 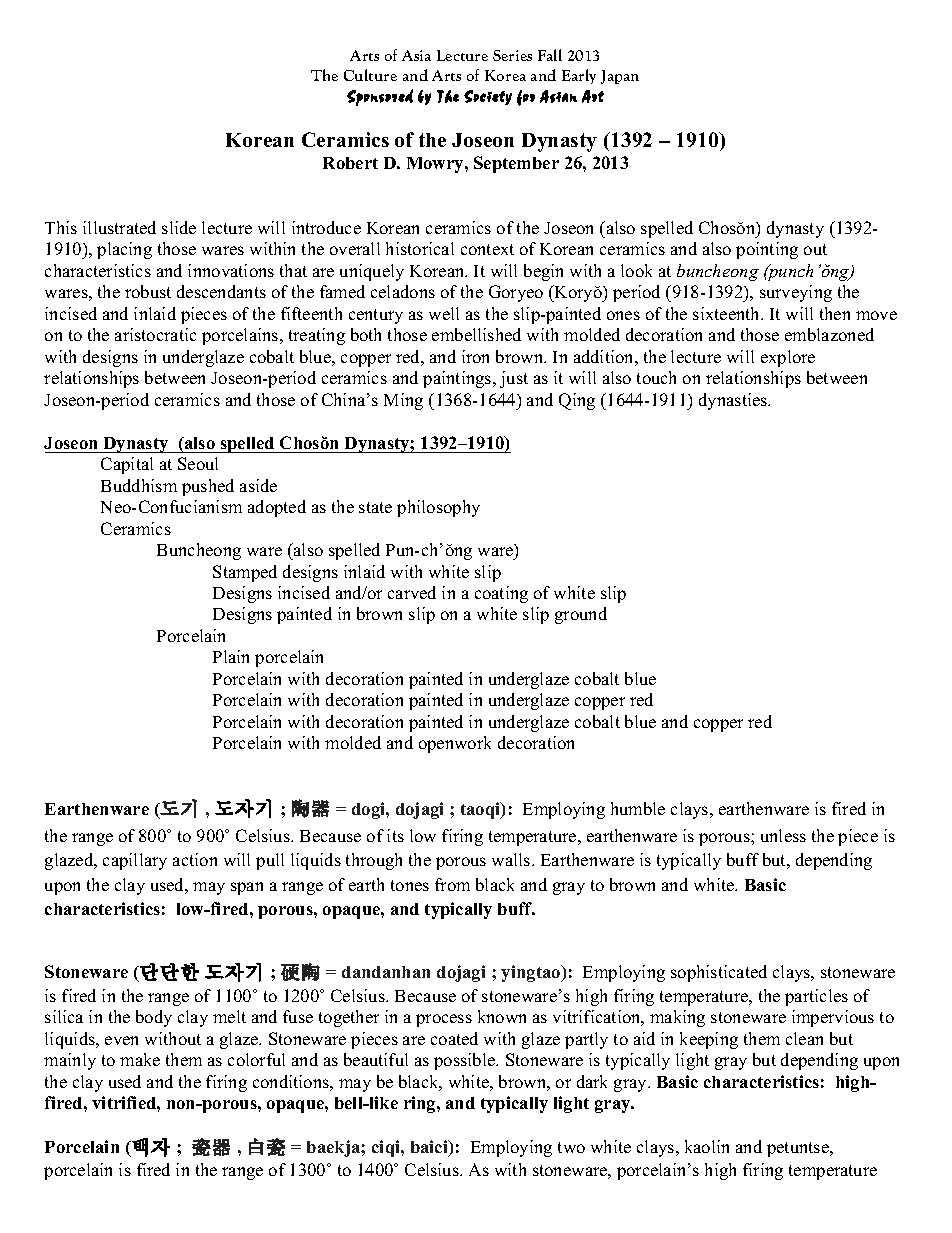 What do you see at coordinates (620, 77) in the page?
I see `Japan` at bounding box center [620, 77].
